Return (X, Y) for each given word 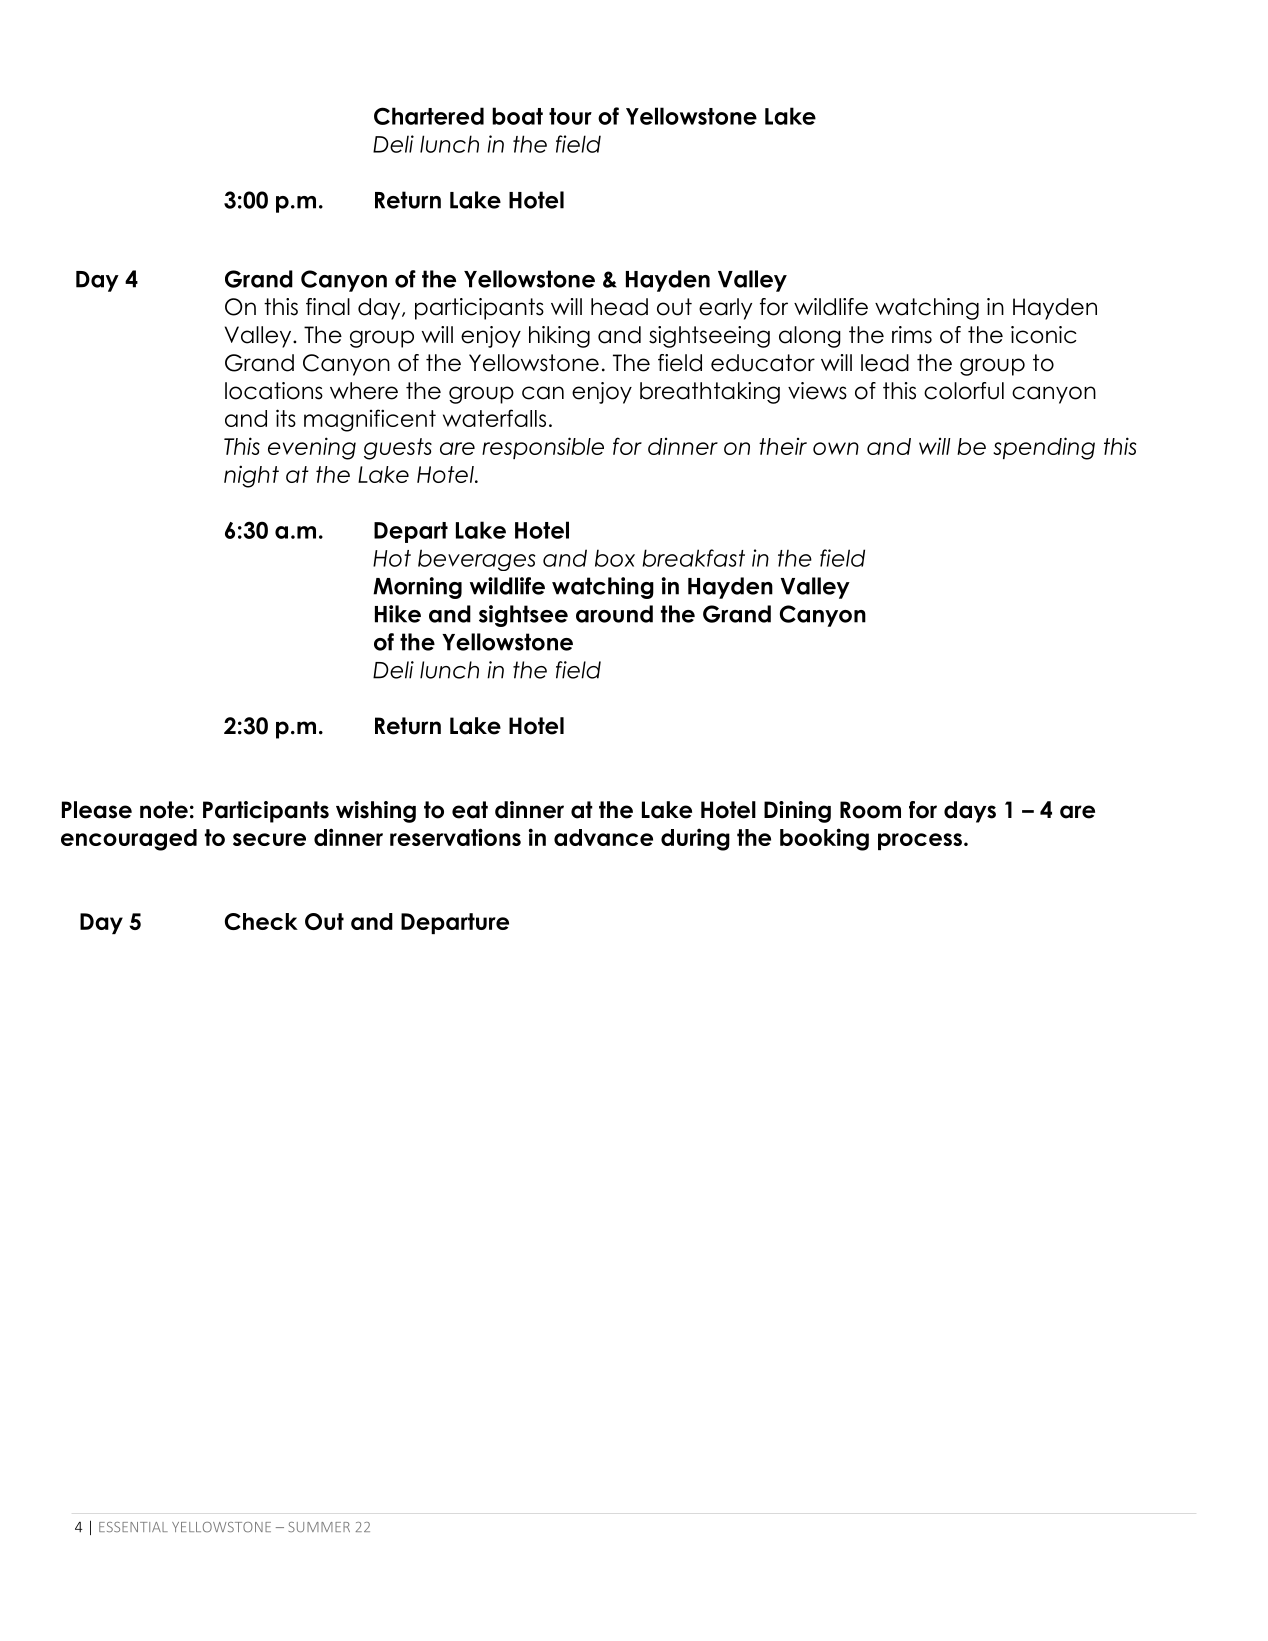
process (920, 841)
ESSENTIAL (133, 1527)
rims (912, 335)
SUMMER (319, 1527)
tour (570, 116)
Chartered (429, 116)
